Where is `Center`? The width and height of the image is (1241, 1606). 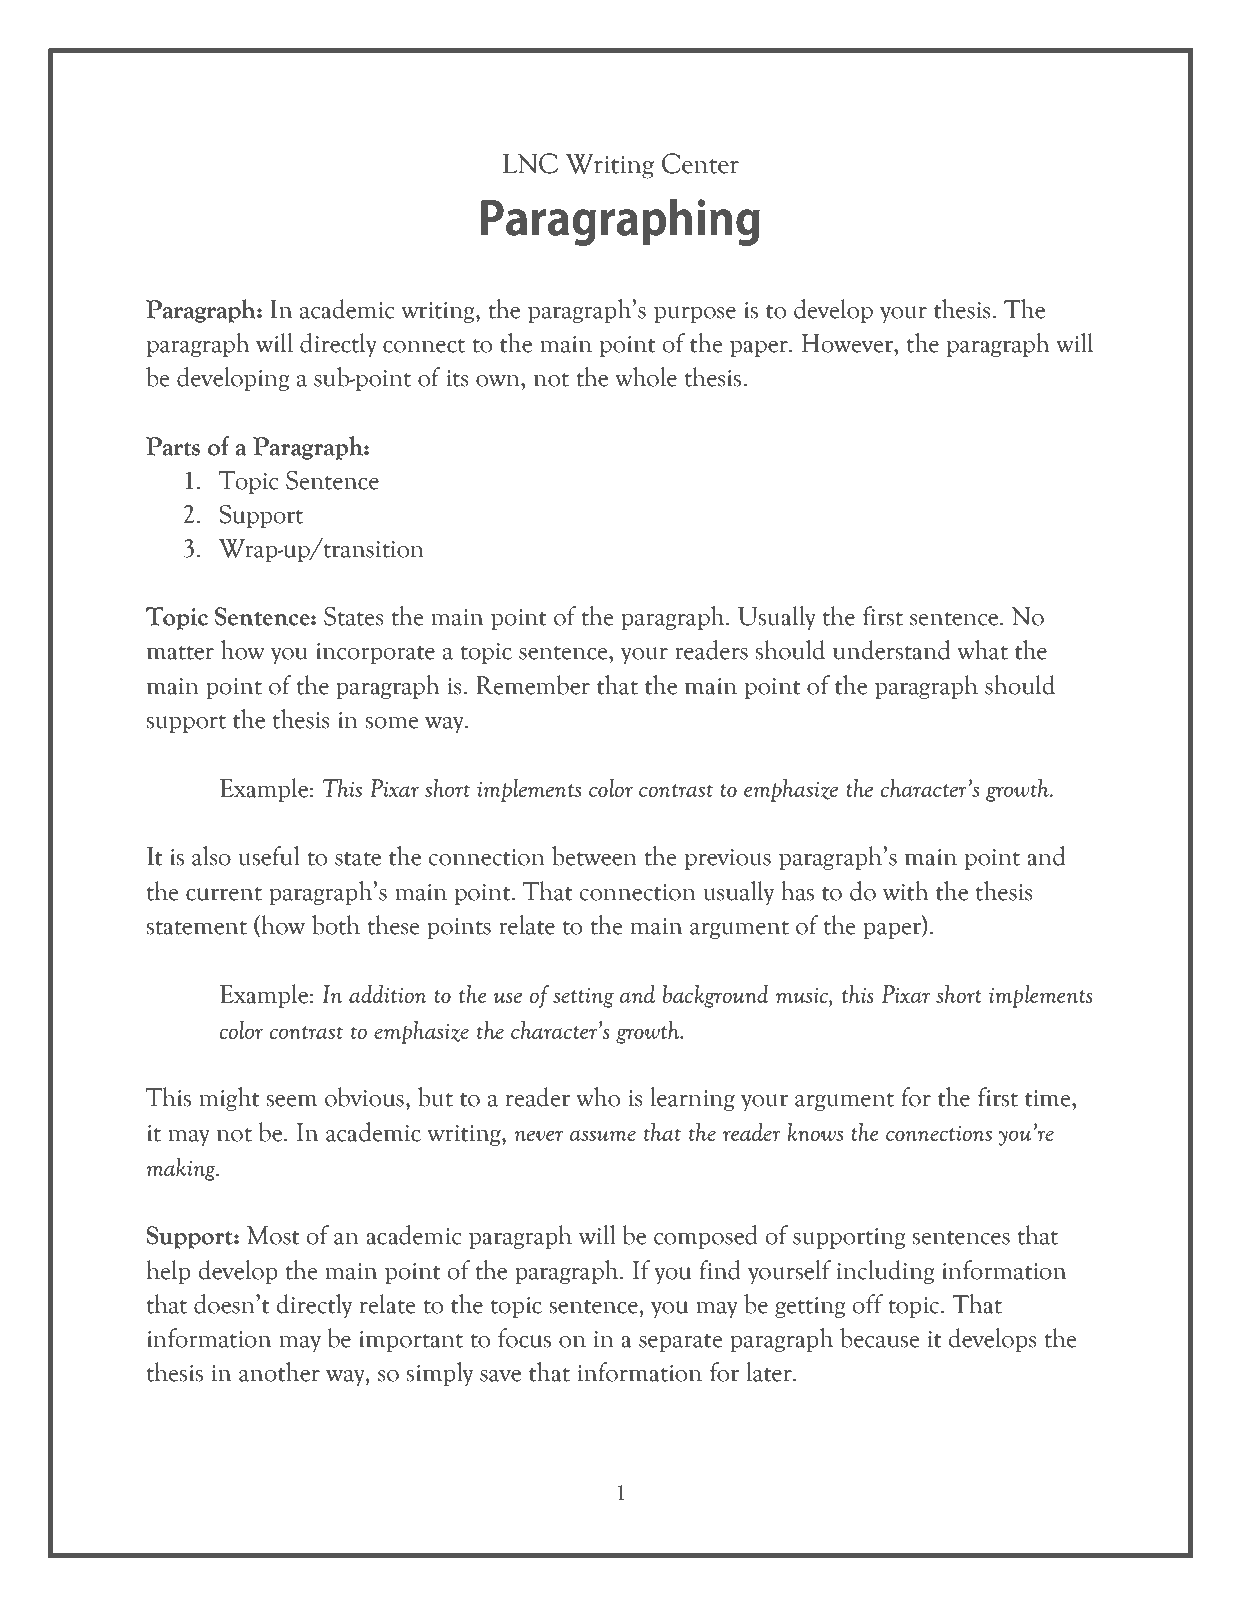 Center is located at coordinates (700, 163).
